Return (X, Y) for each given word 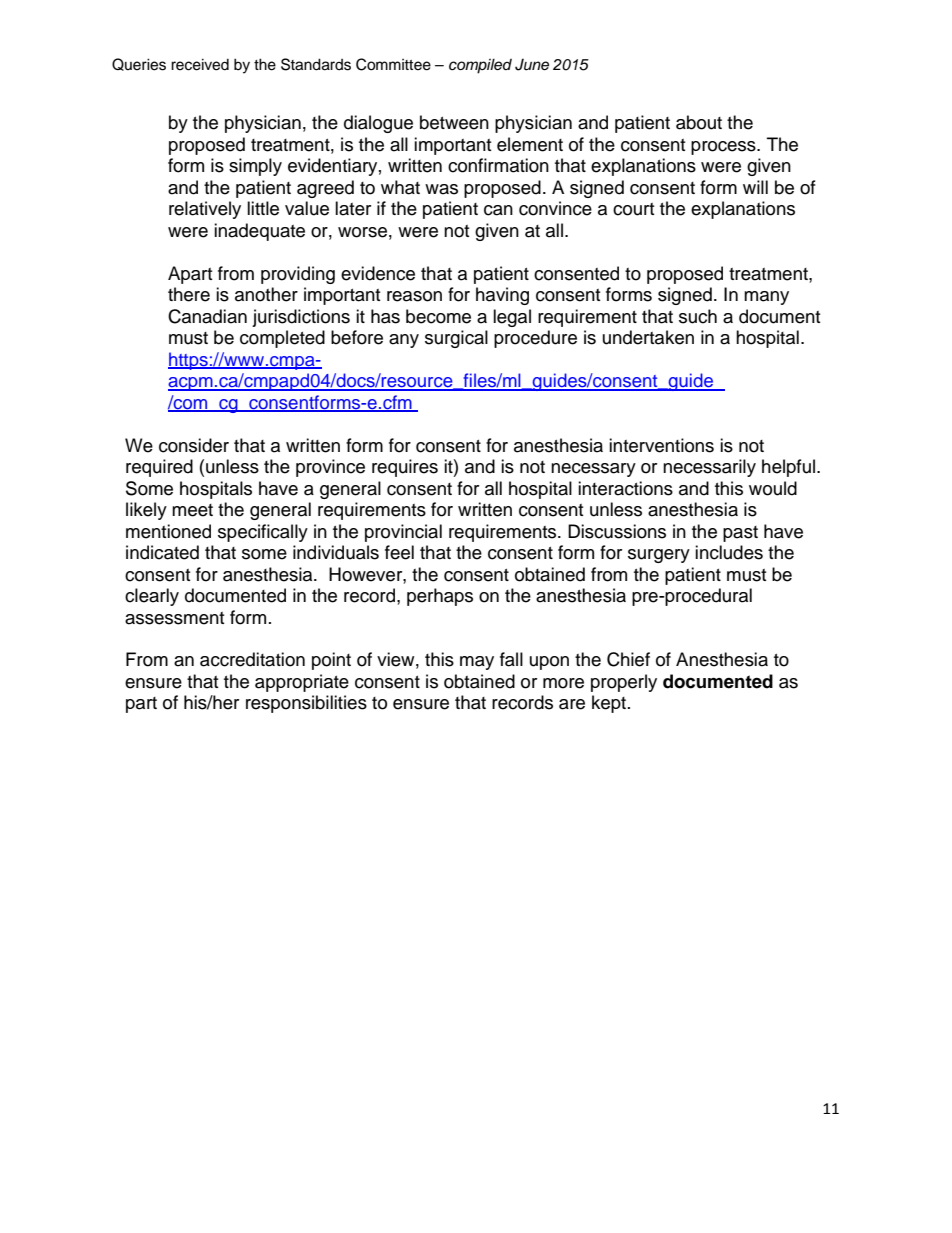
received (200, 64)
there (189, 294)
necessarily (709, 468)
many (766, 298)
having (502, 296)
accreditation (252, 659)
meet (192, 510)
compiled (480, 66)
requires (405, 468)
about (699, 122)
